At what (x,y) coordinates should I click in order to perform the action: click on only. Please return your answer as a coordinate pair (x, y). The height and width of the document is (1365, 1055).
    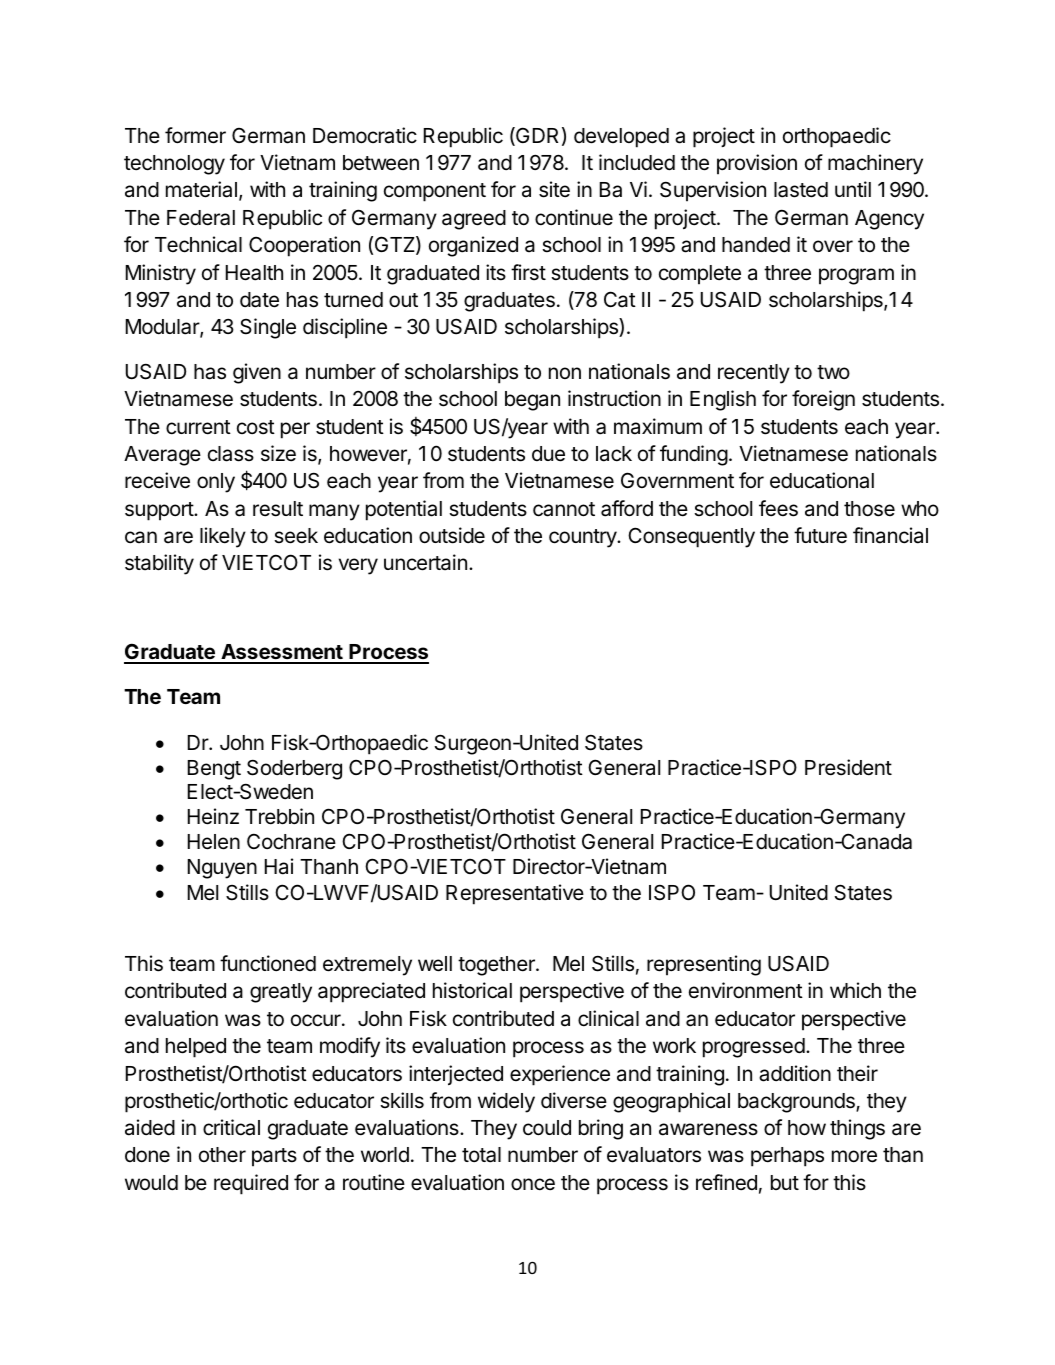
    Looking at the image, I should click on (216, 483).
